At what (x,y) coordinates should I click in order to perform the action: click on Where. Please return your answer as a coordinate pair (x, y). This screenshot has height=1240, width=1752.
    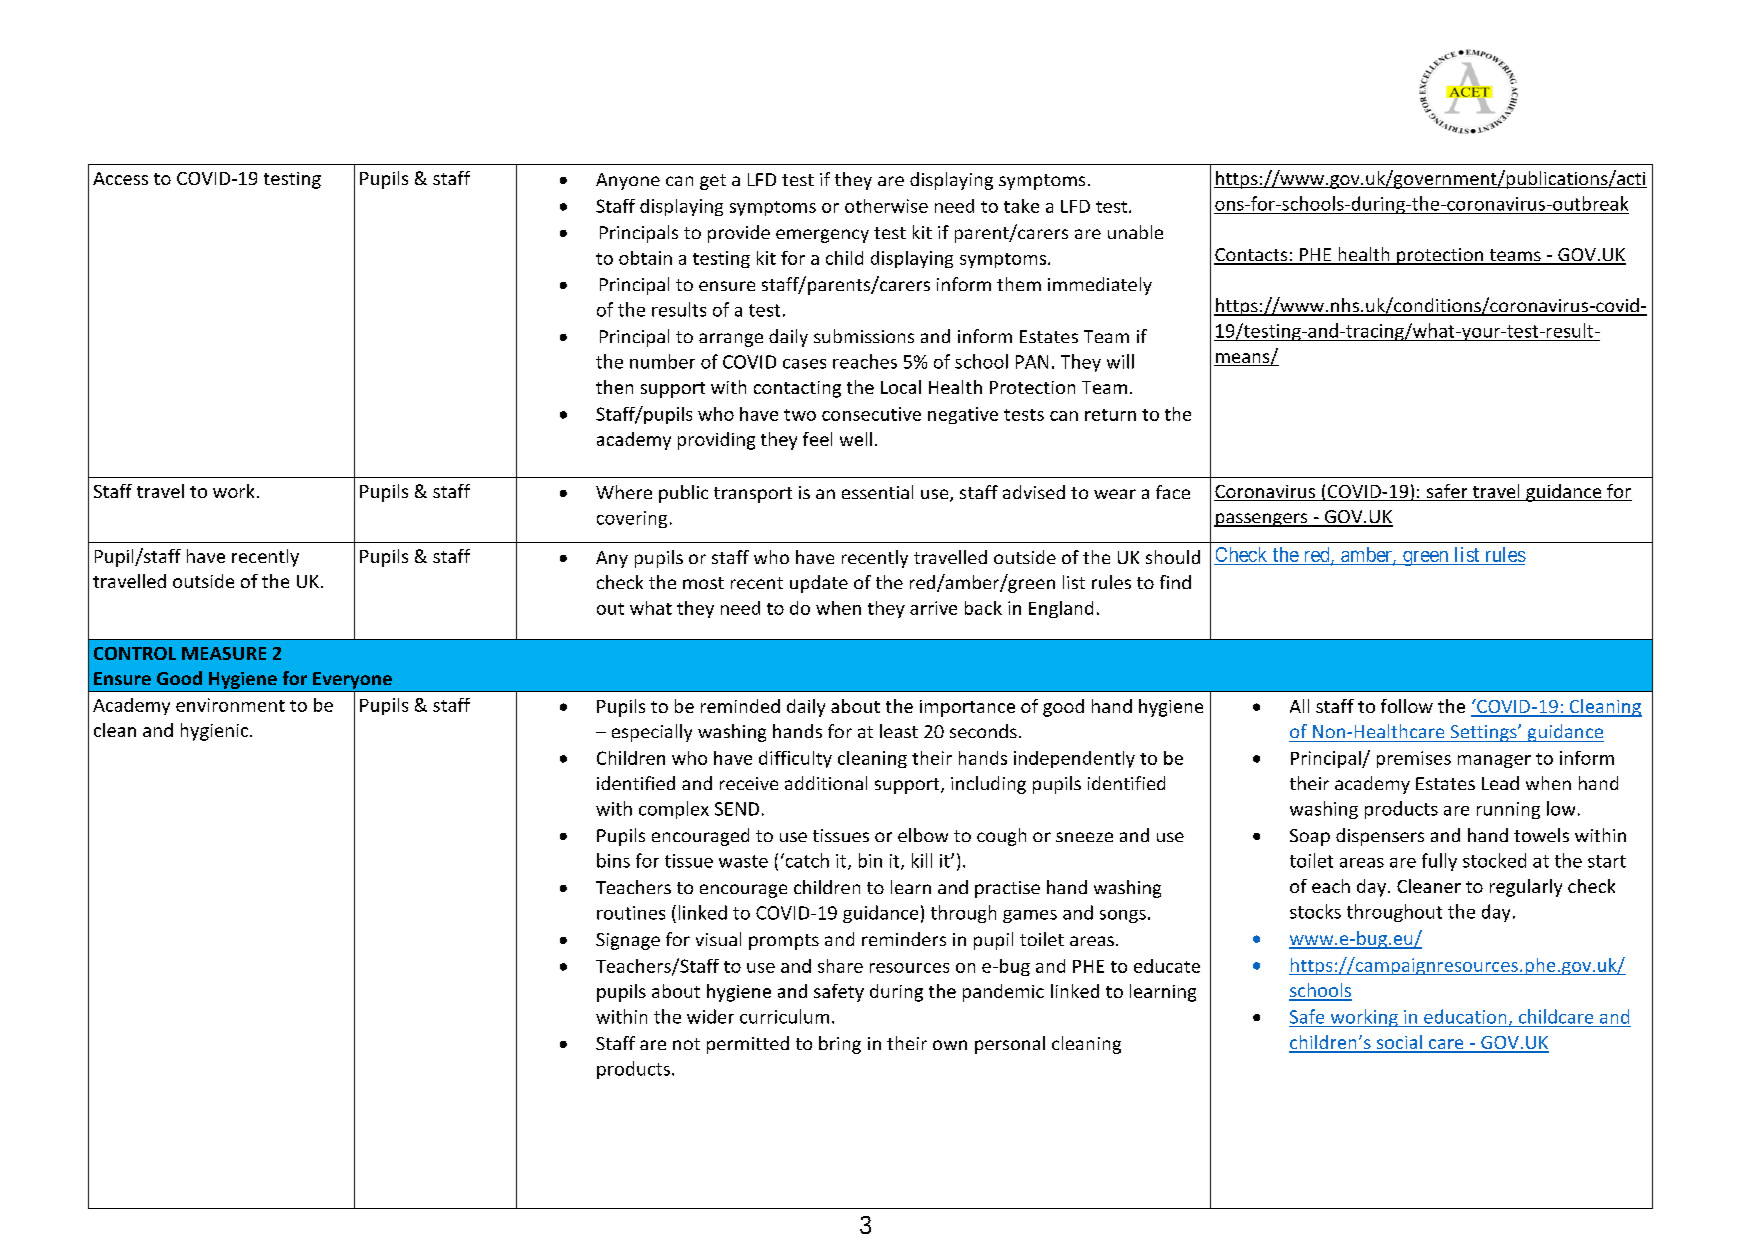
    Looking at the image, I should click on (624, 492).
